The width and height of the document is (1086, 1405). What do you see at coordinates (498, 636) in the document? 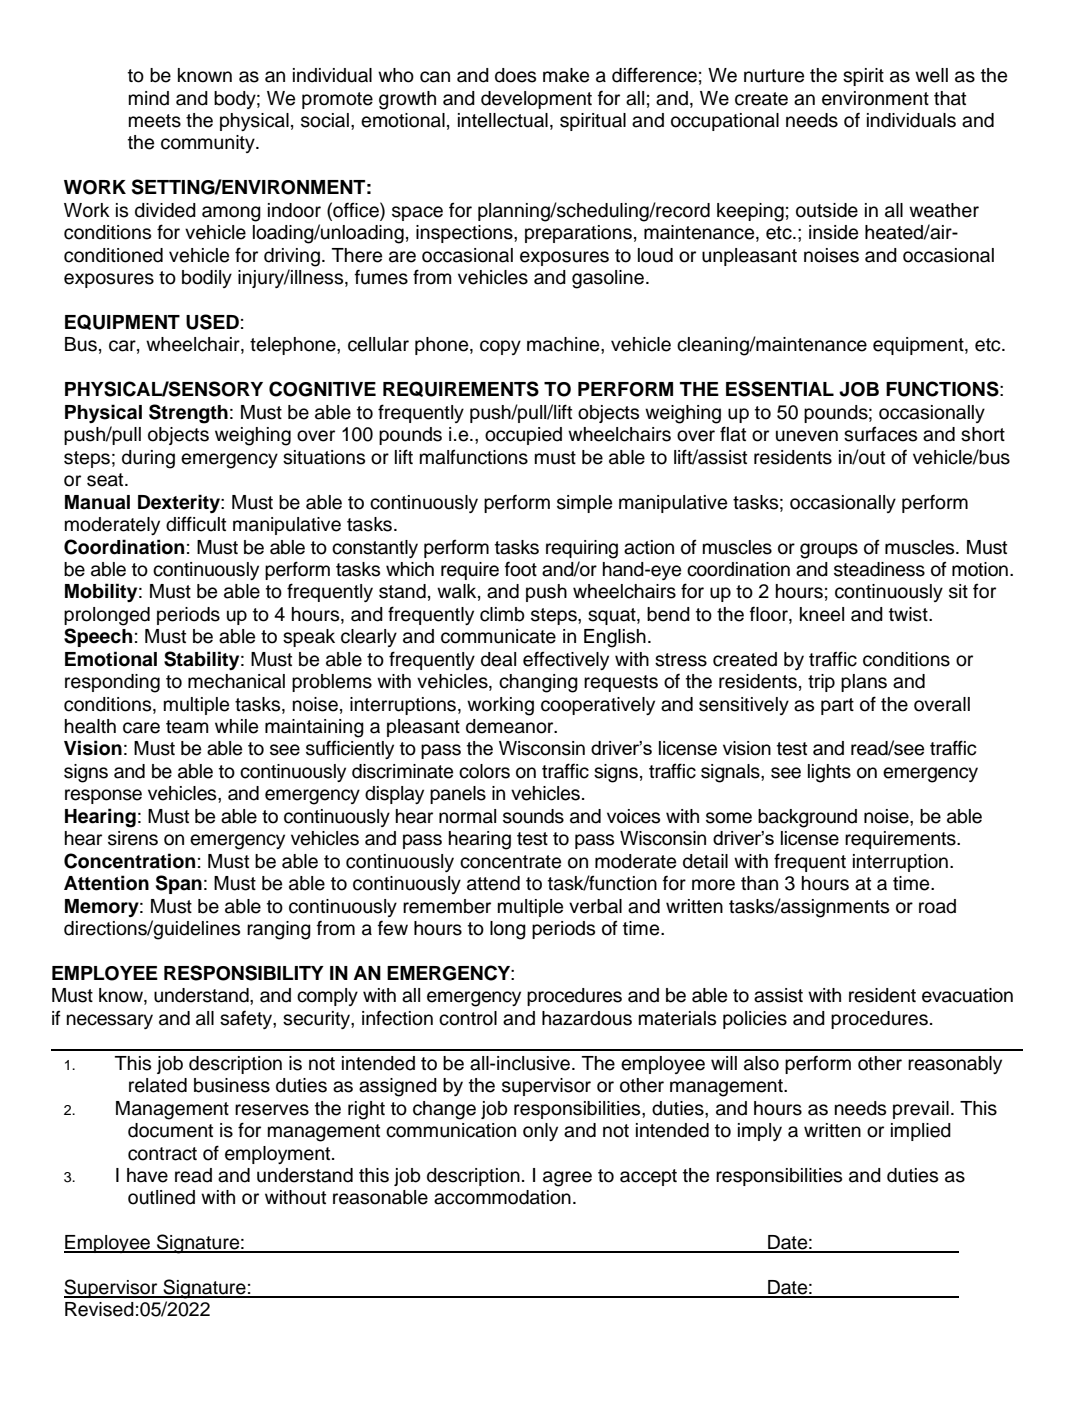
I see `communicate` at bounding box center [498, 636].
